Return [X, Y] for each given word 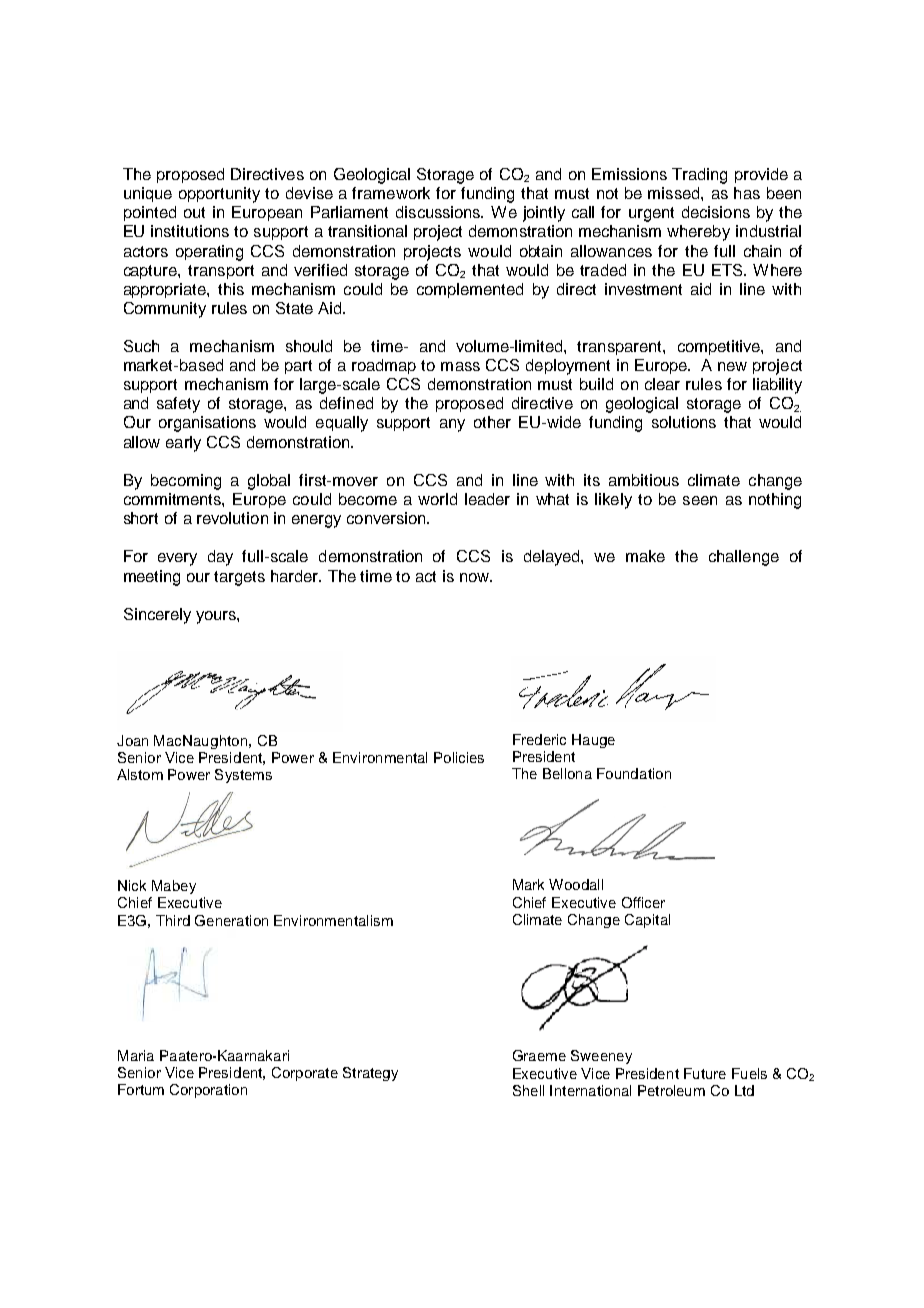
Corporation [208, 1091]
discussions [439, 212]
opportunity [219, 195]
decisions [716, 212]
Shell [528, 1090]
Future [705, 1073]
